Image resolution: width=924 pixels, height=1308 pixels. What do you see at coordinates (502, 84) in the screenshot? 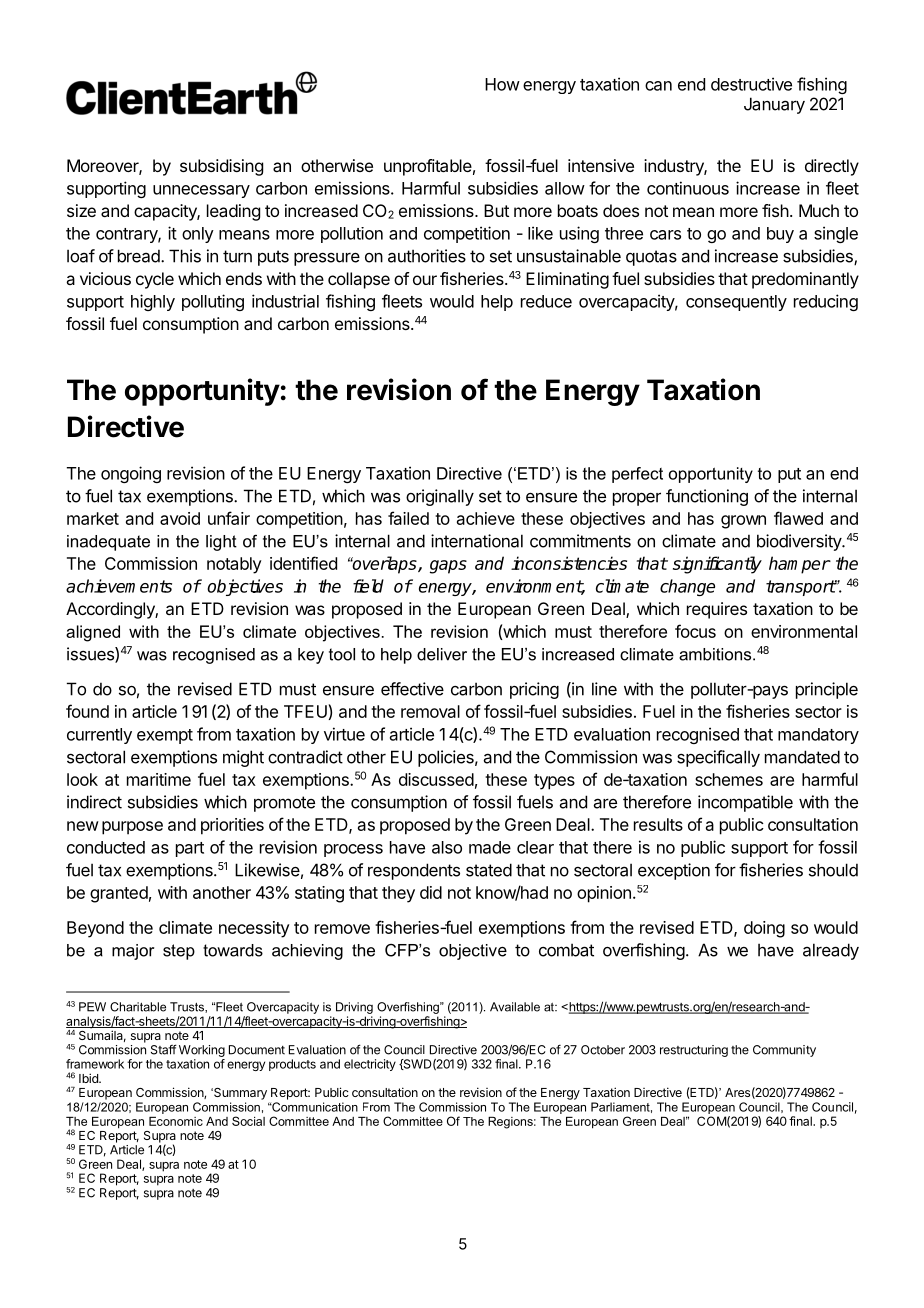
I see `How` at bounding box center [502, 84].
